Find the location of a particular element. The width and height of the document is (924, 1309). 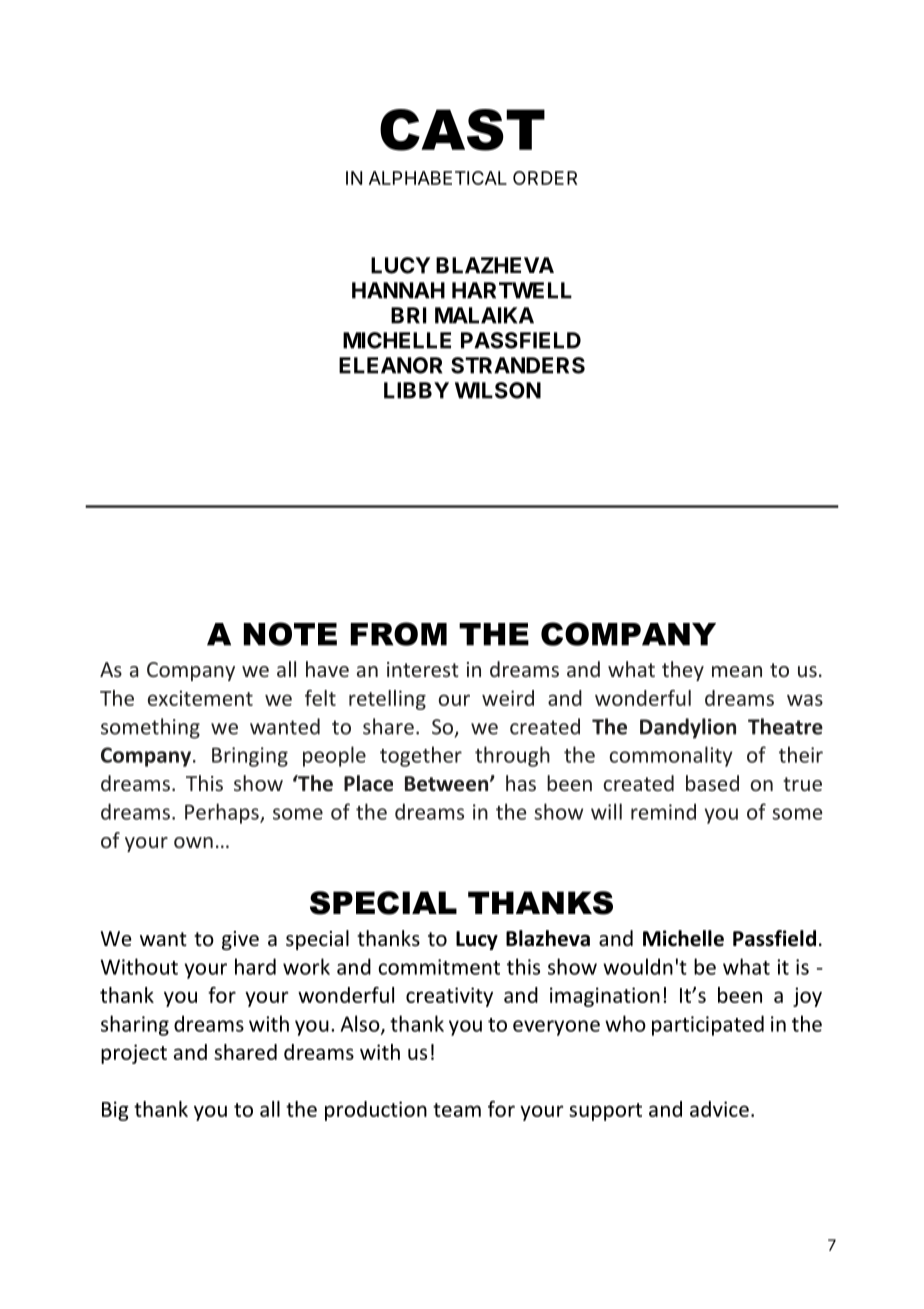

NOTE is located at coordinates (290, 634).
